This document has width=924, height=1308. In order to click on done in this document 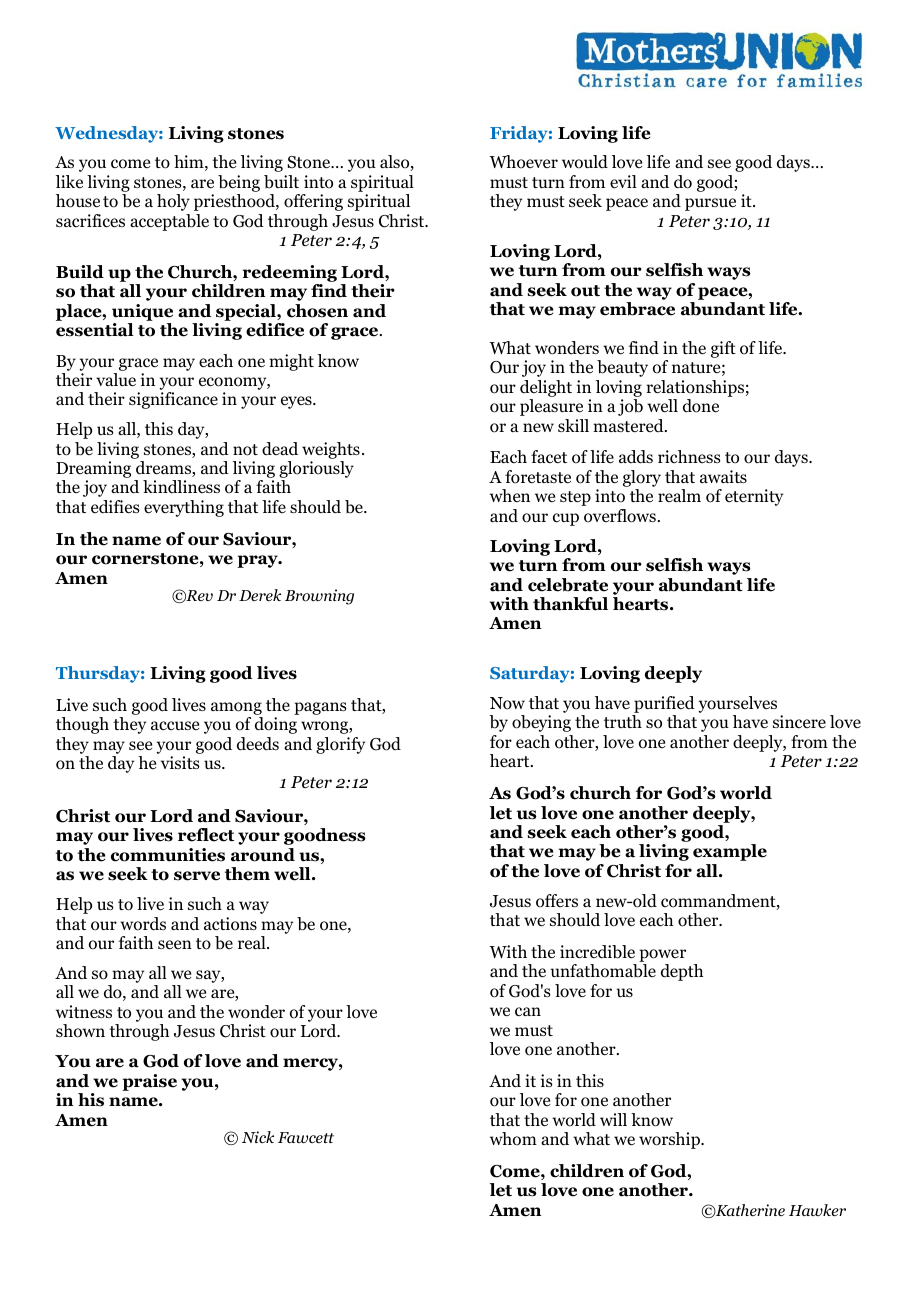, I will do `click(701, 406)`.
